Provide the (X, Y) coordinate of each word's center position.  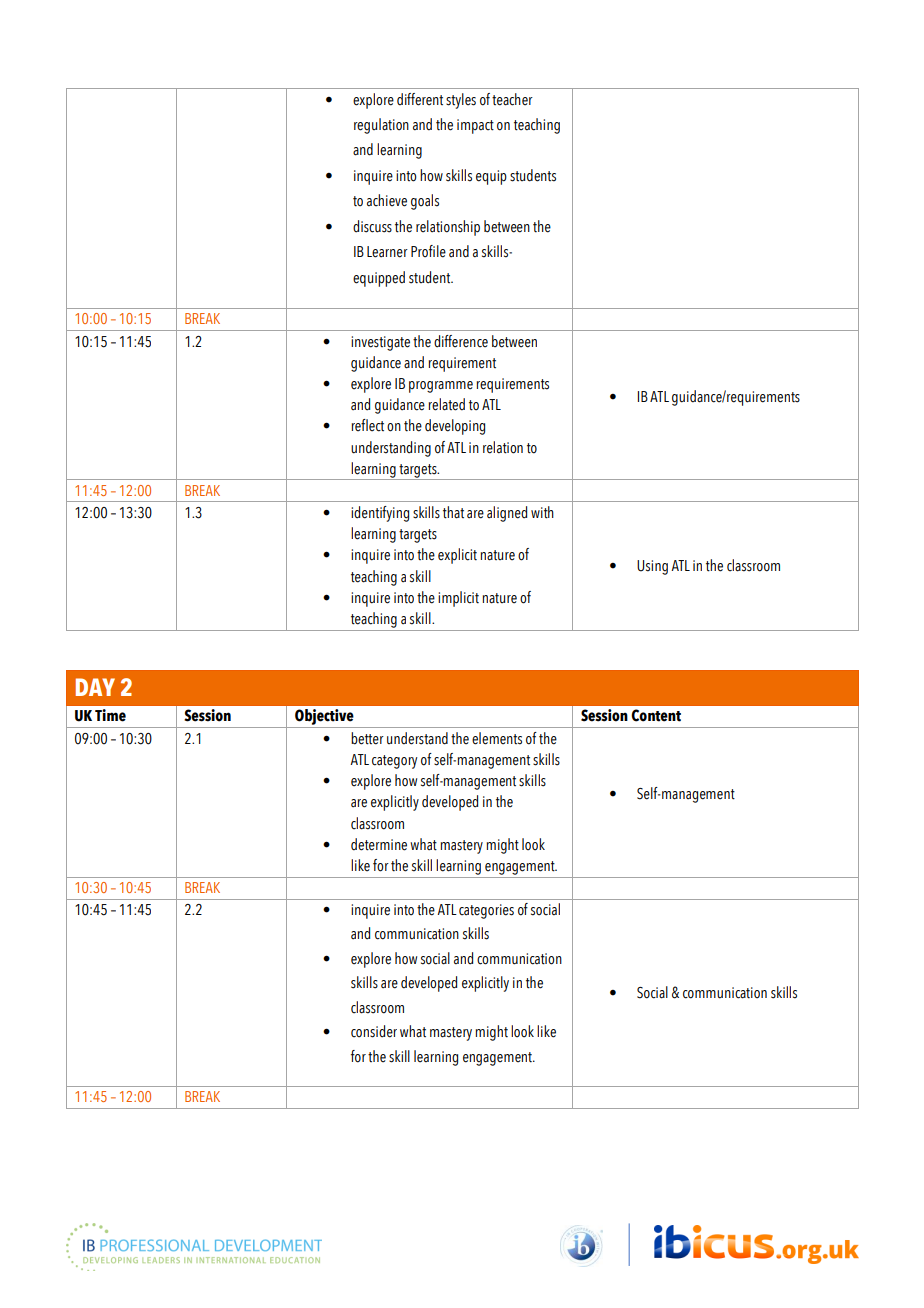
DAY (95, 687)
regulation (381, 126)
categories (486, 911)
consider (374, 1031)
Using (652, 567)
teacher (512, 99)
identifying (380, 514)
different (420, 99)
